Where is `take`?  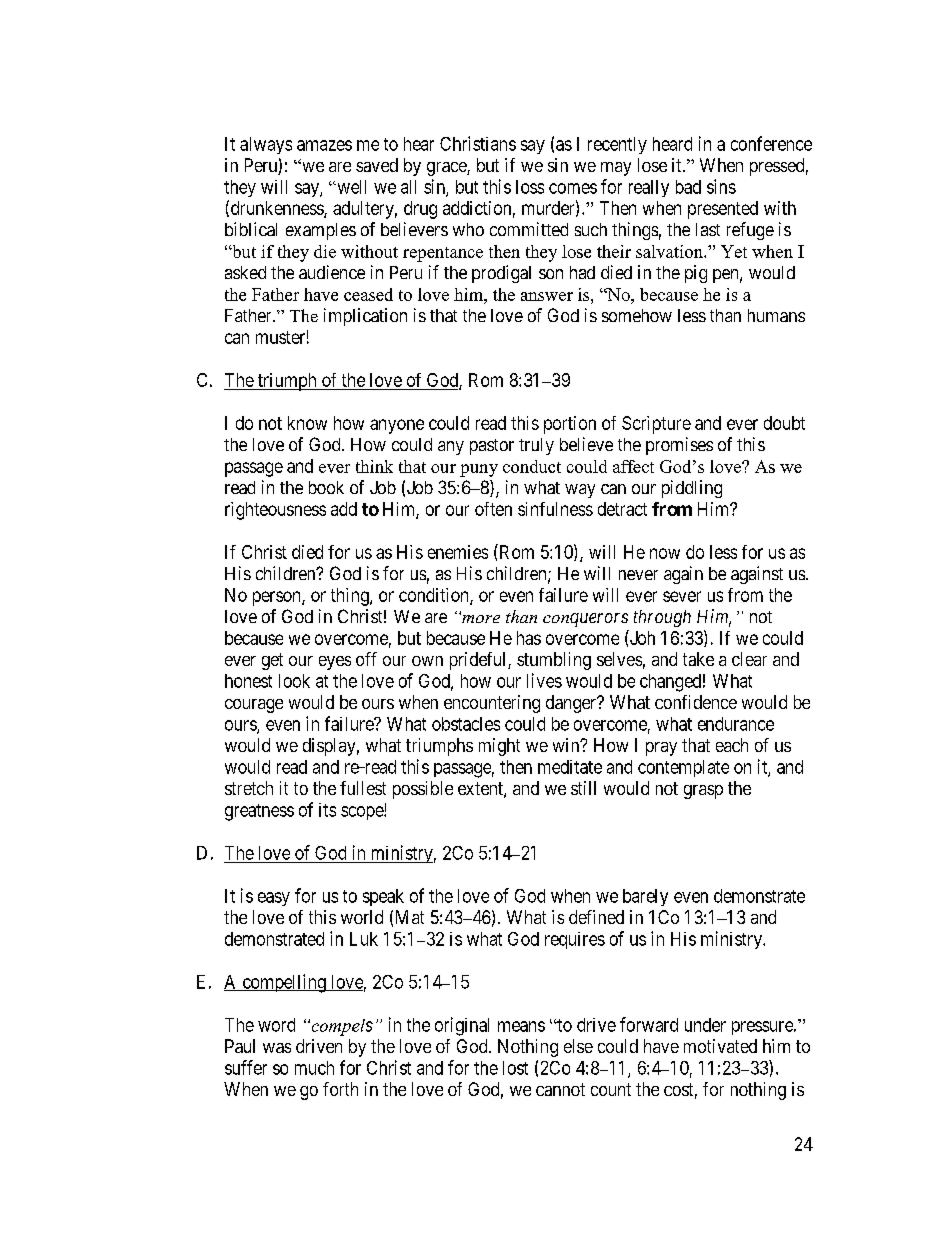
take is located at coordinates (698, 659).
